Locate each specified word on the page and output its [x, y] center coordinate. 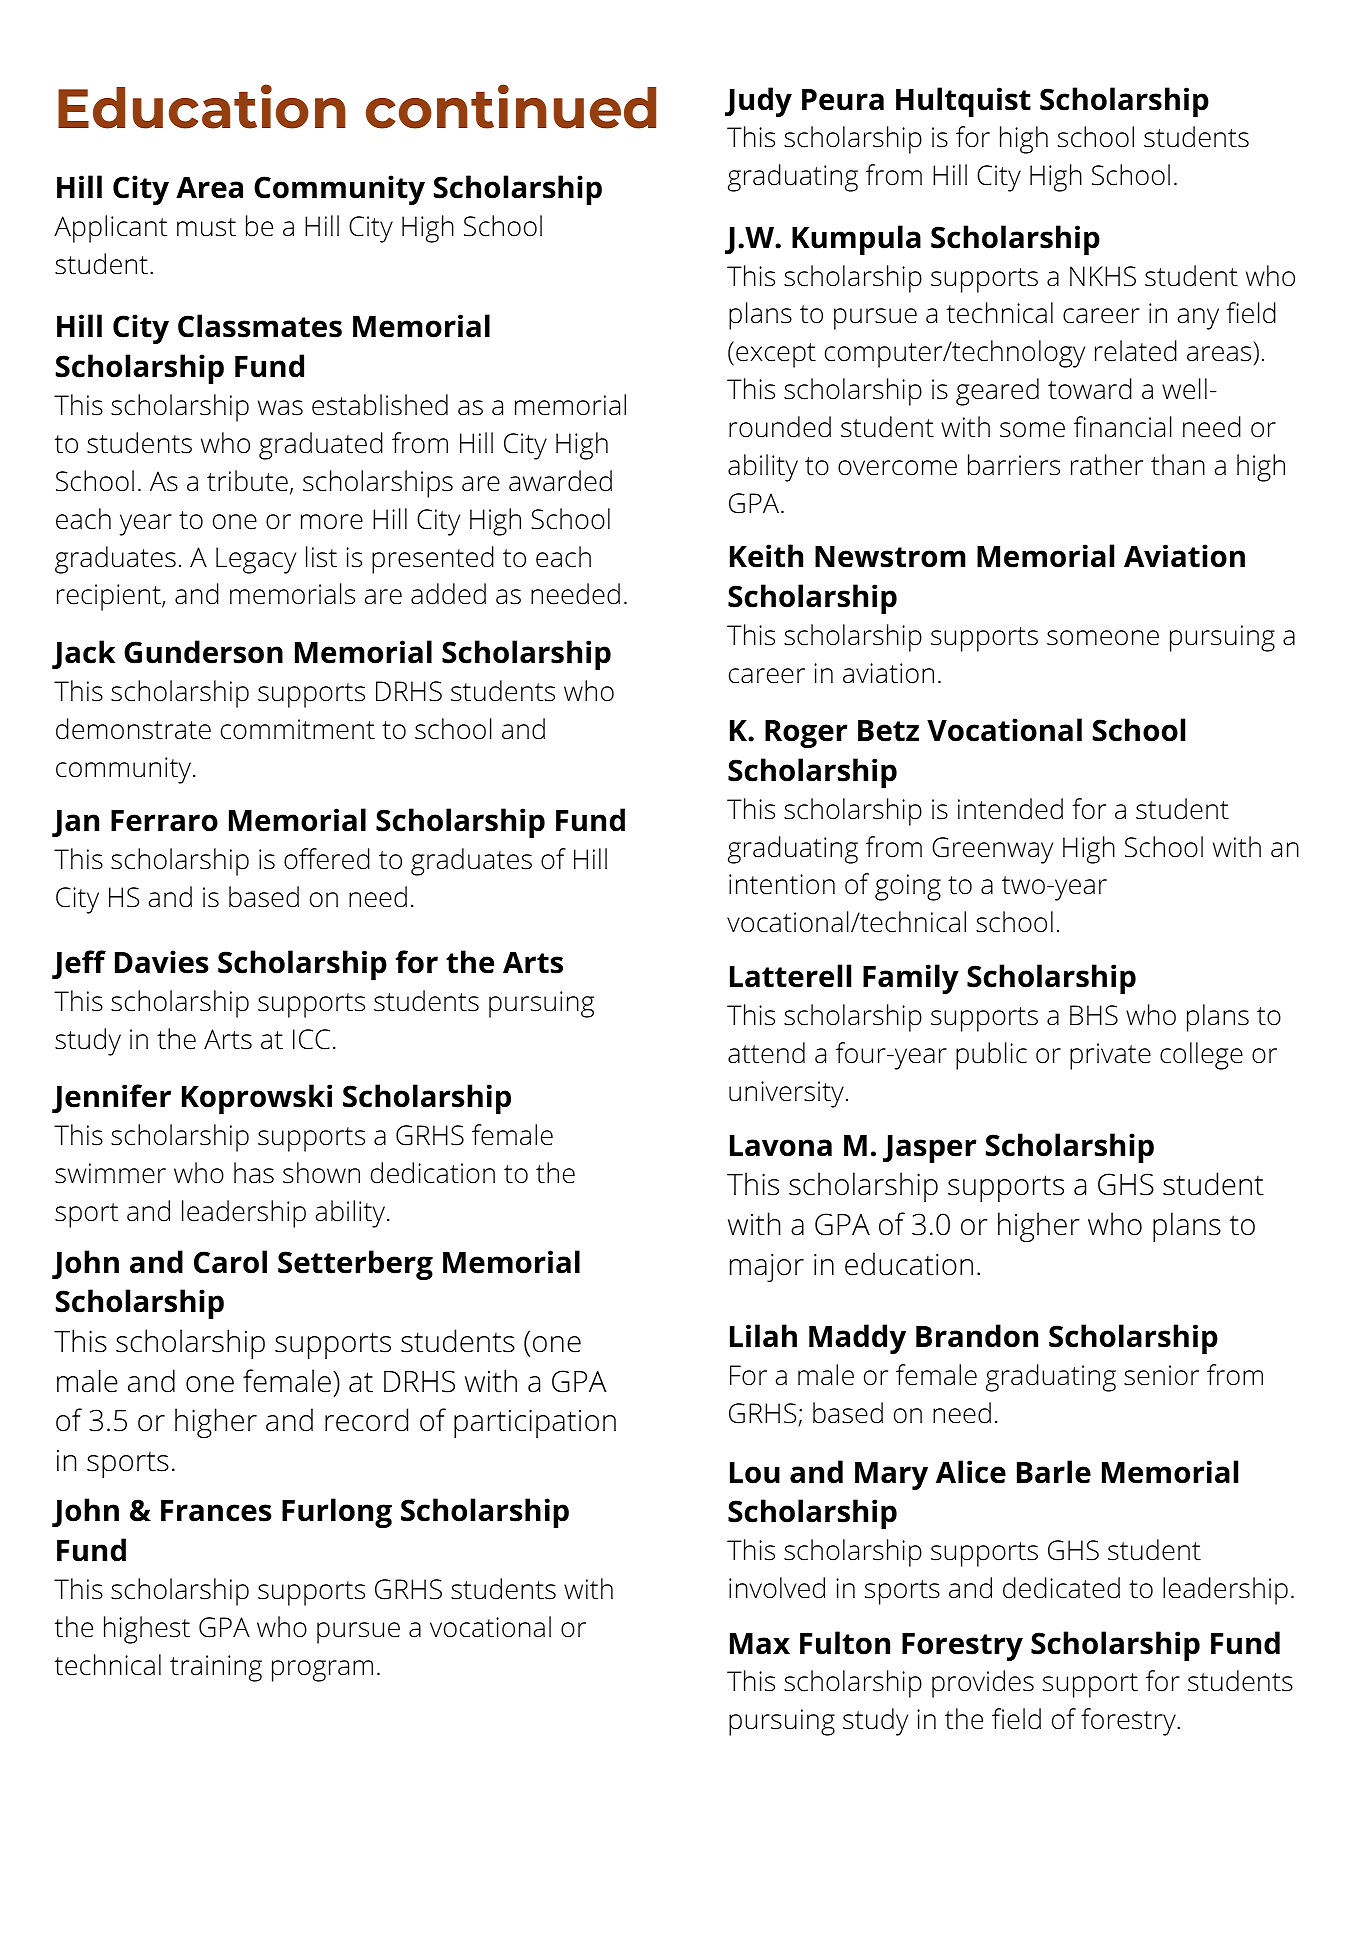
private [1110, 1056]
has [254, 1173]
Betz [888, 731]
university [786, 1094]
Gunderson [203, 652]
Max [760, 1644]
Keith [766, 556]
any [1198, 319]
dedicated [1061, 1588]
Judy [758, 102]
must [206, 227]
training [216, 1668]
